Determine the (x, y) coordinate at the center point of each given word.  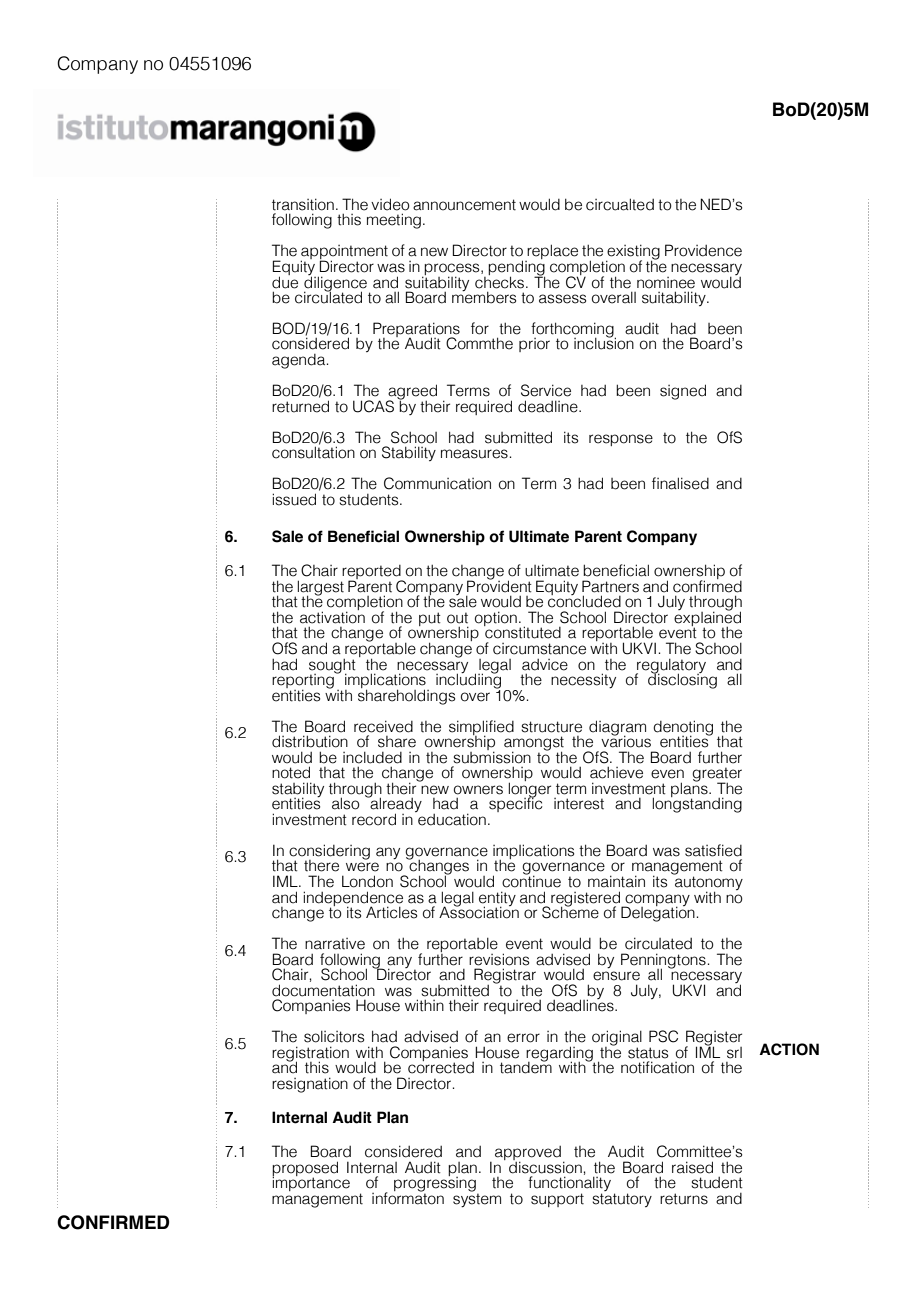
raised (692, 1167)
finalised (680, 483)
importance (311, 1183)
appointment (344, 253)
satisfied (713, 850)
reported (372, 573)
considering (329, 853)
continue (531, 880)
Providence (703, 250)
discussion (546, 1166)
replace (551, 253)
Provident (499, 585)
